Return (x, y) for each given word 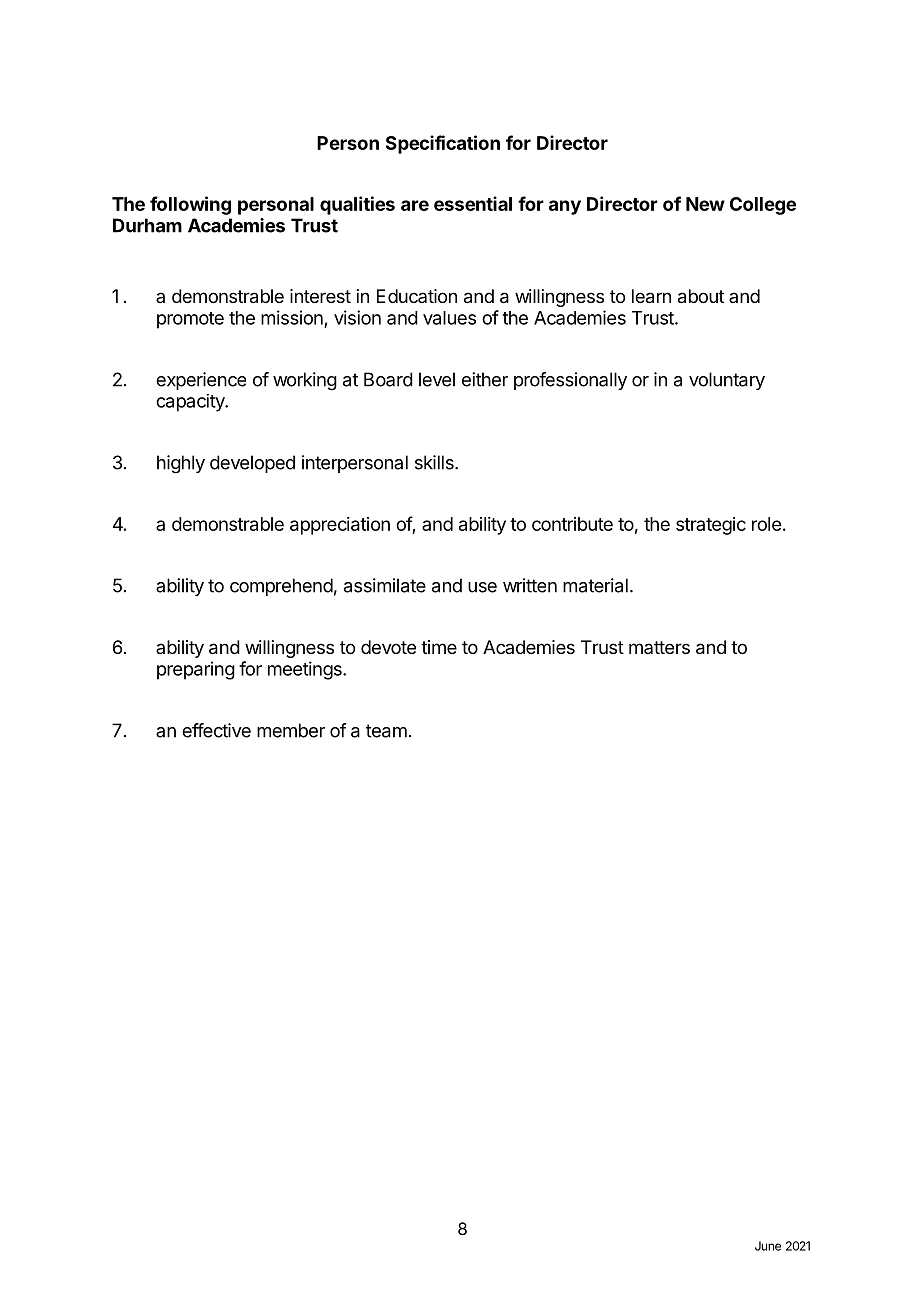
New (705, 204)
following (190, 205)
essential (473, 203)
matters (659, 647)
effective (216, 730)
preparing (196, 670)
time (439, 647)
